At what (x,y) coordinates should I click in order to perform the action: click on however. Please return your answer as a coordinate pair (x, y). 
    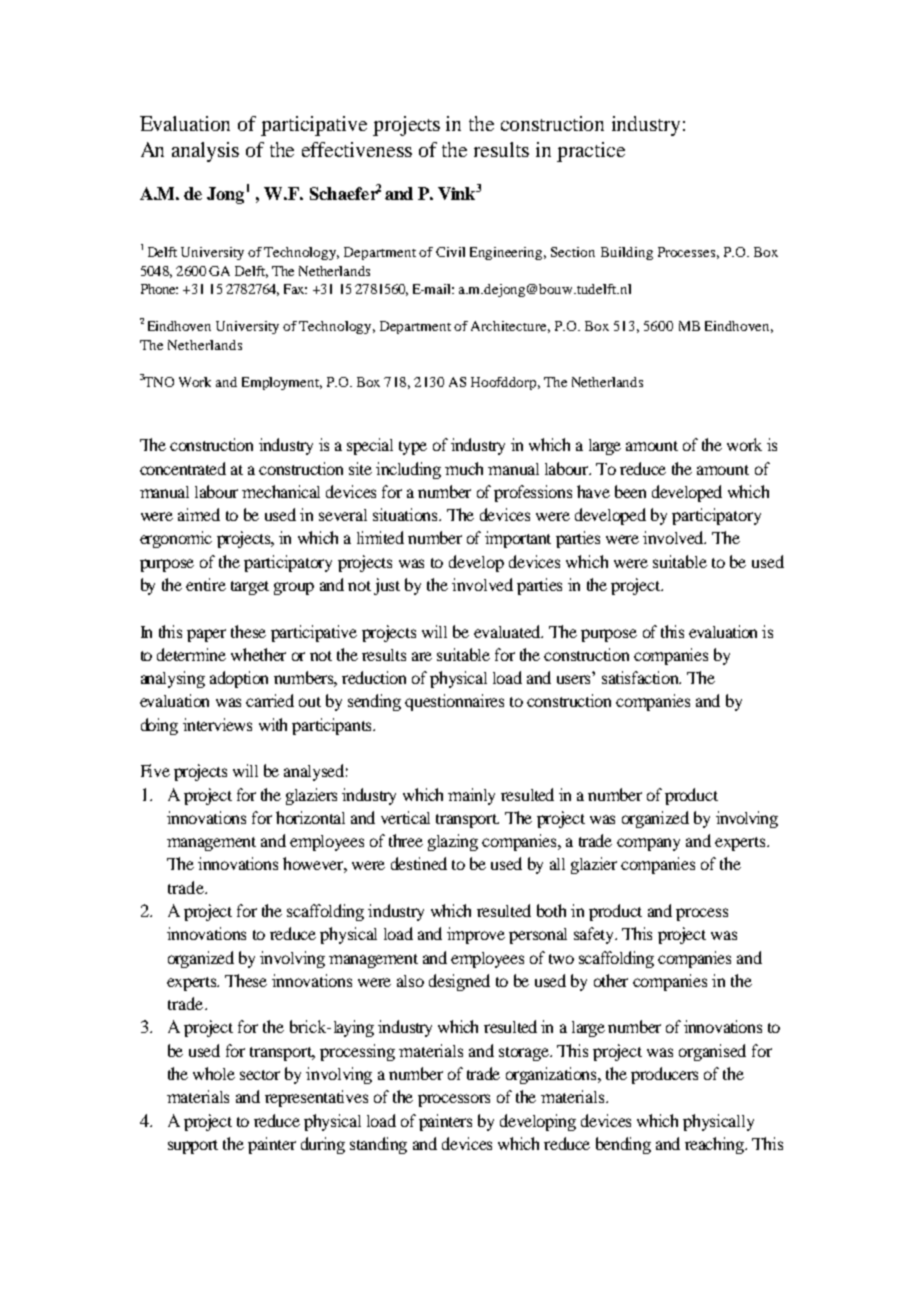
    Looking at the image, I should click on (315, 865).
